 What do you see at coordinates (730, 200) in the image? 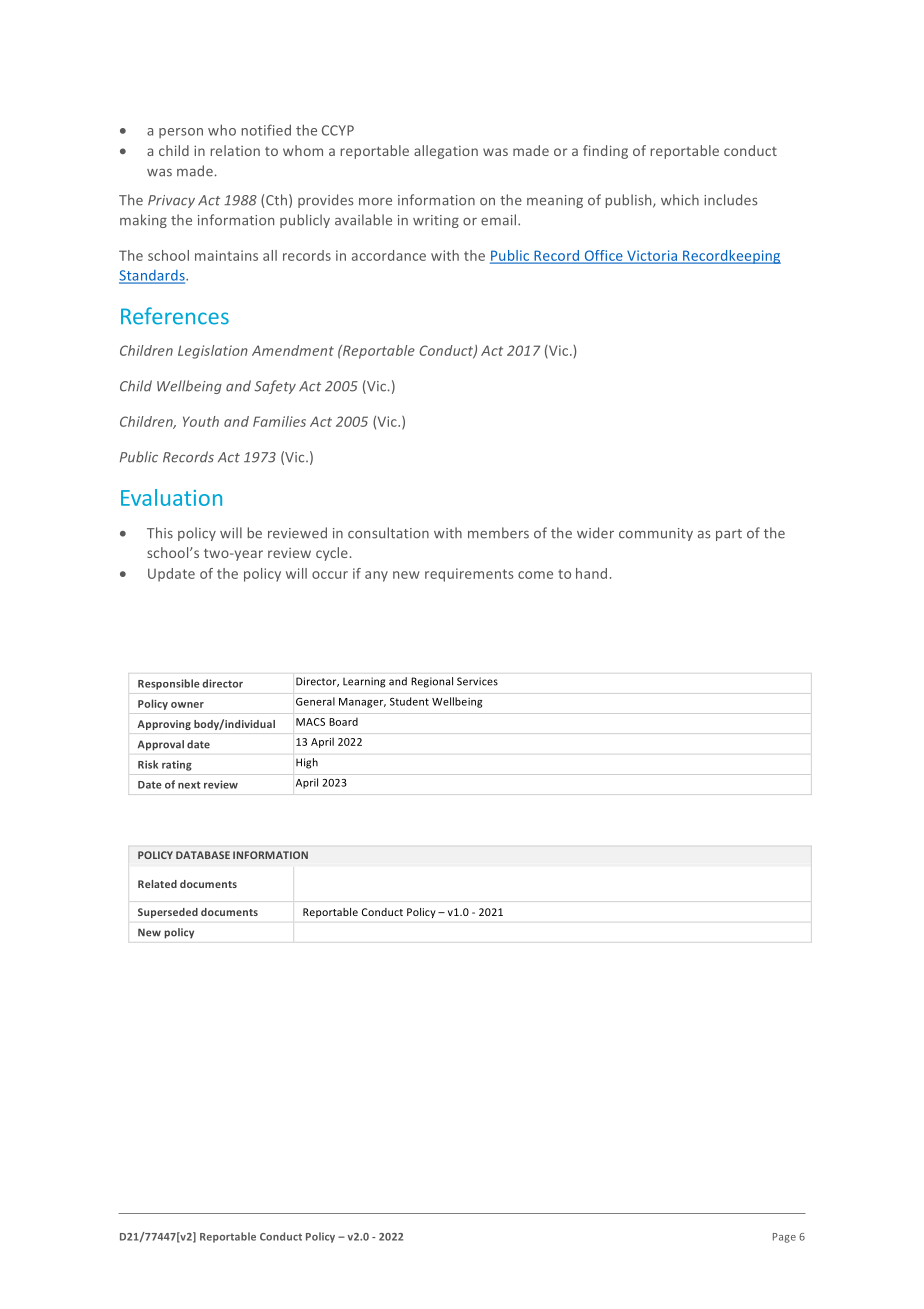
I see `includes` at bounding box center [730, 200].
